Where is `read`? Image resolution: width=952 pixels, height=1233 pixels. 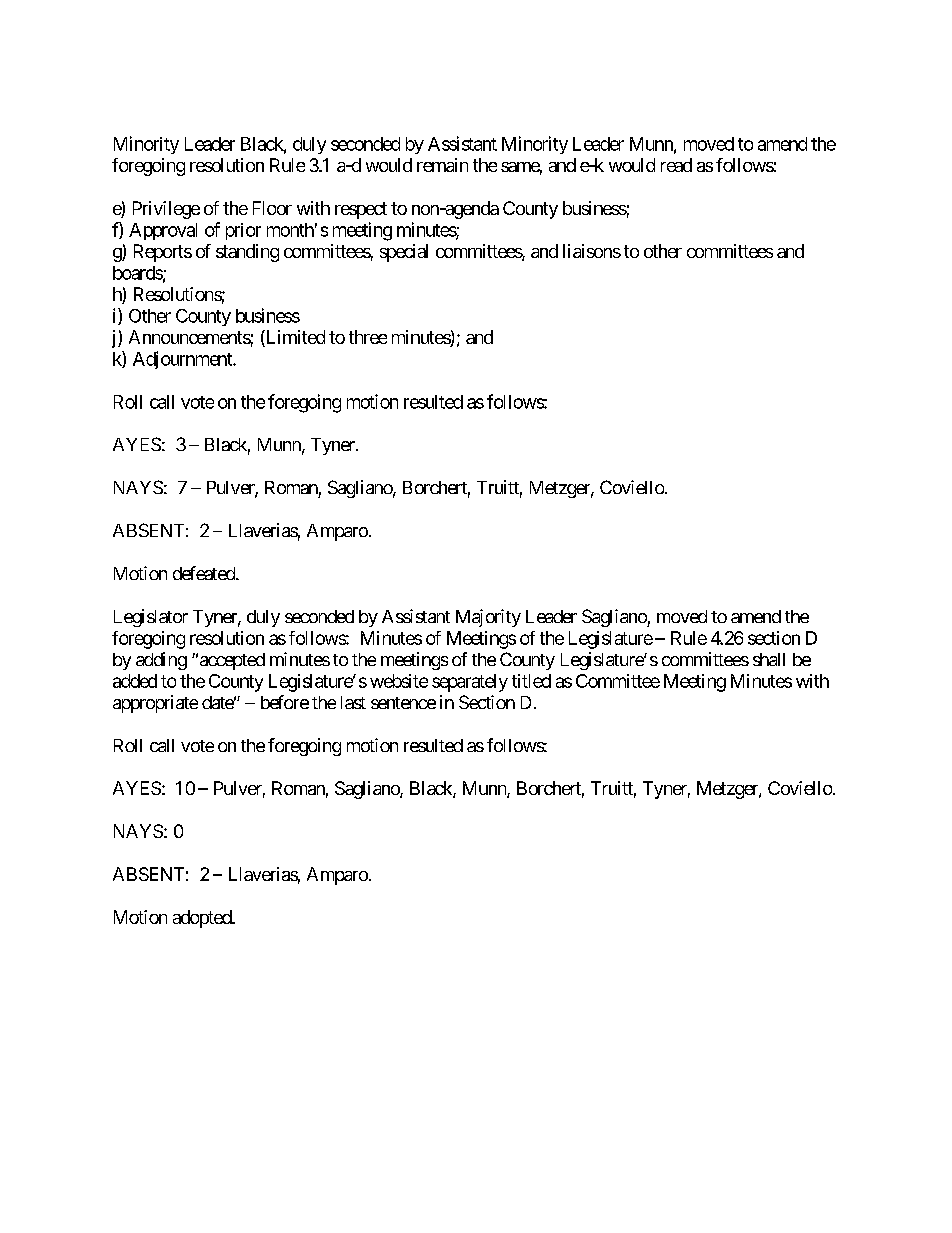 read is located at coordinates (676, 165).
